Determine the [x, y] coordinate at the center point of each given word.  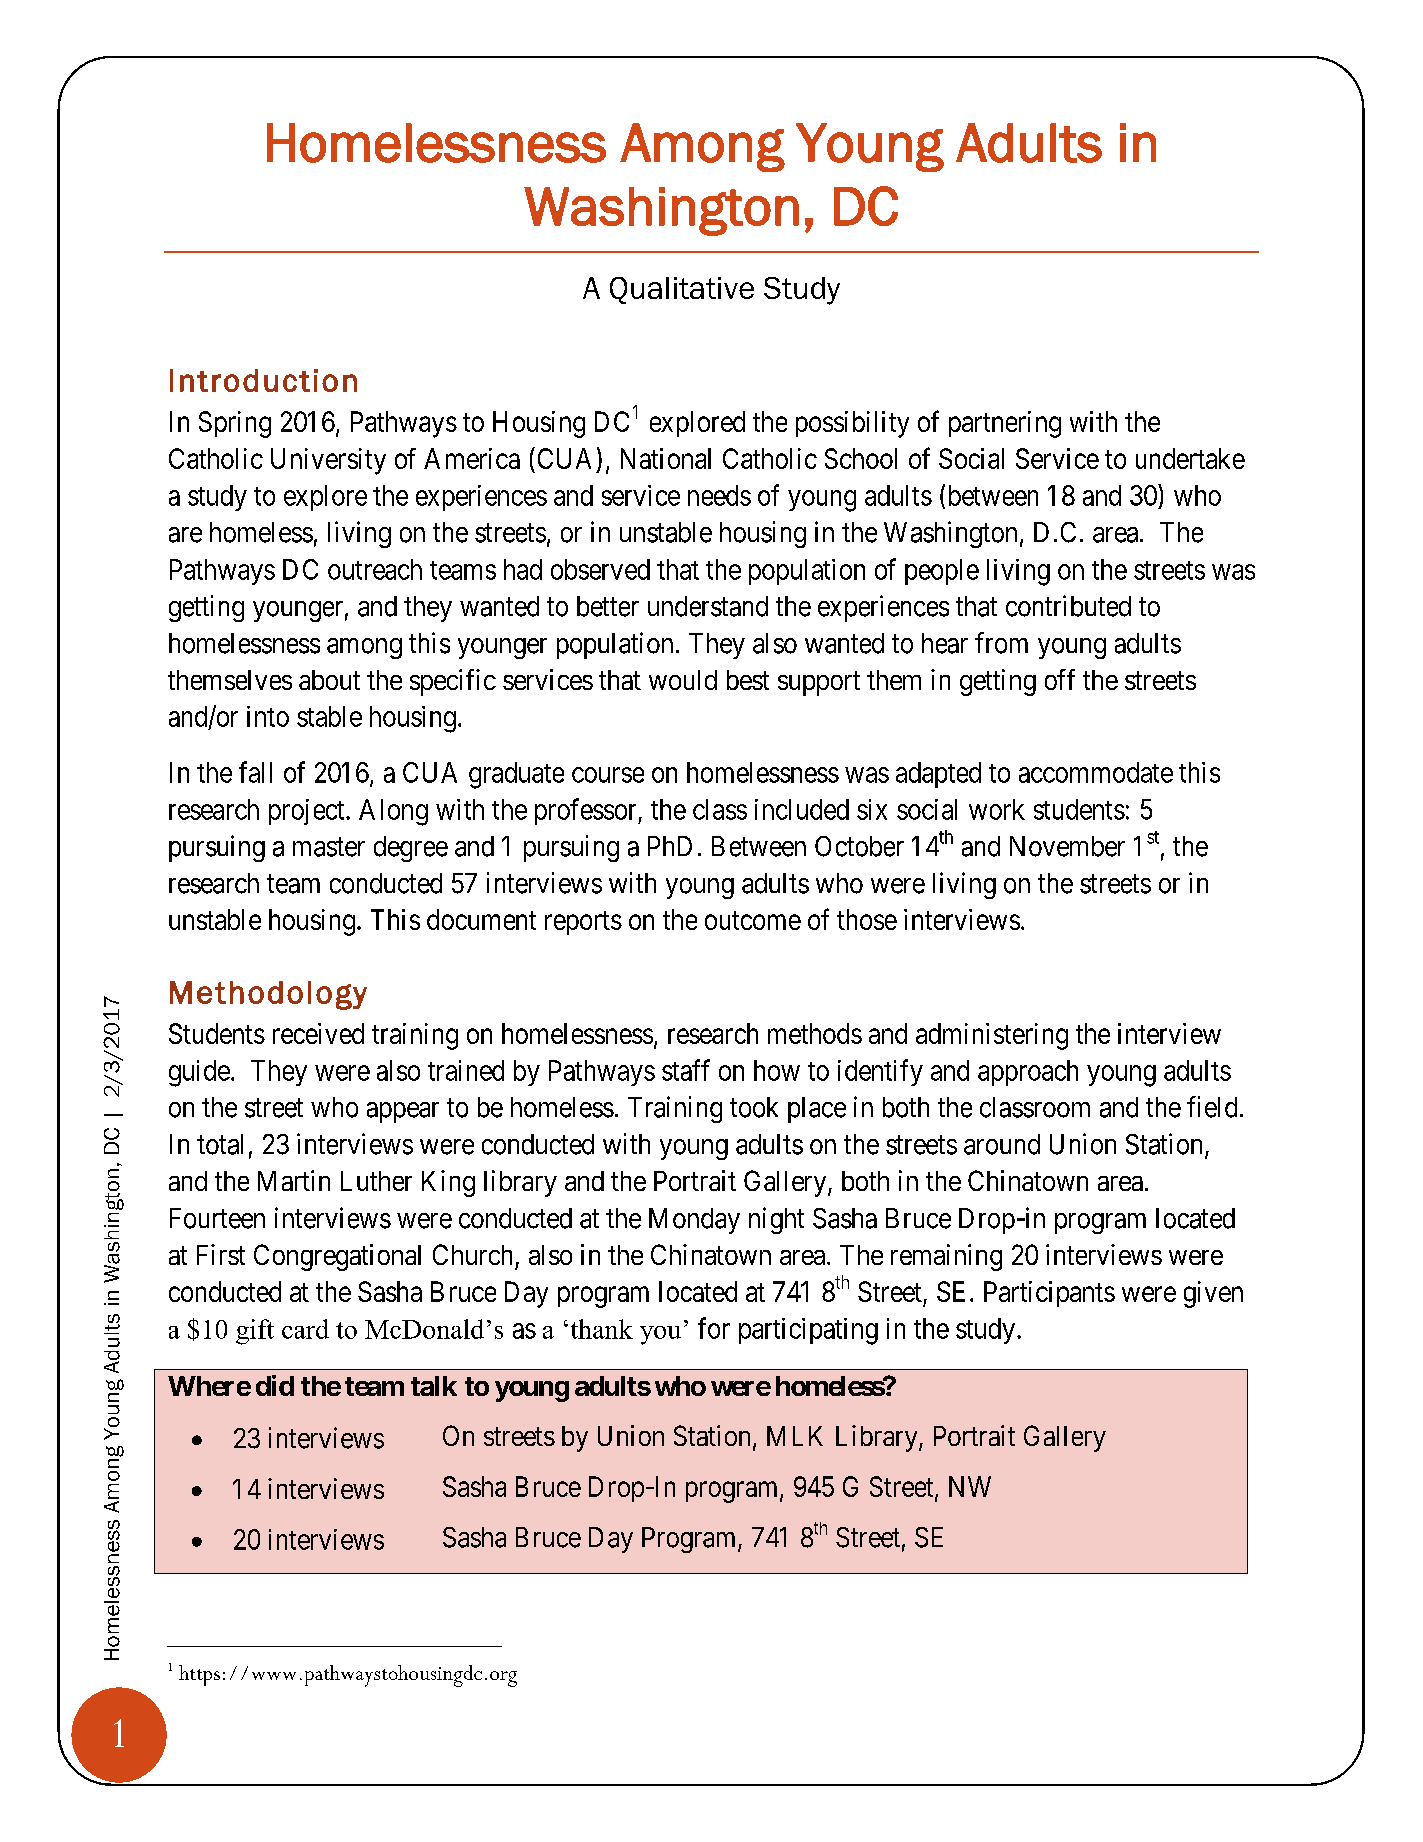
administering [992, 1036]
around [1002, 1144]
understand [708, 606]
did [275, 1385]
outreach [375, 569]
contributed [1068, 606]
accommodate [1096, 772]
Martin [294, 1180]
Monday [694, 1221]
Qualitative [682, 290]
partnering [1005, 424]
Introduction [263, 380]
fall [255, 772]
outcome [753, 920]
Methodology [268, 995]
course [608, 775]
